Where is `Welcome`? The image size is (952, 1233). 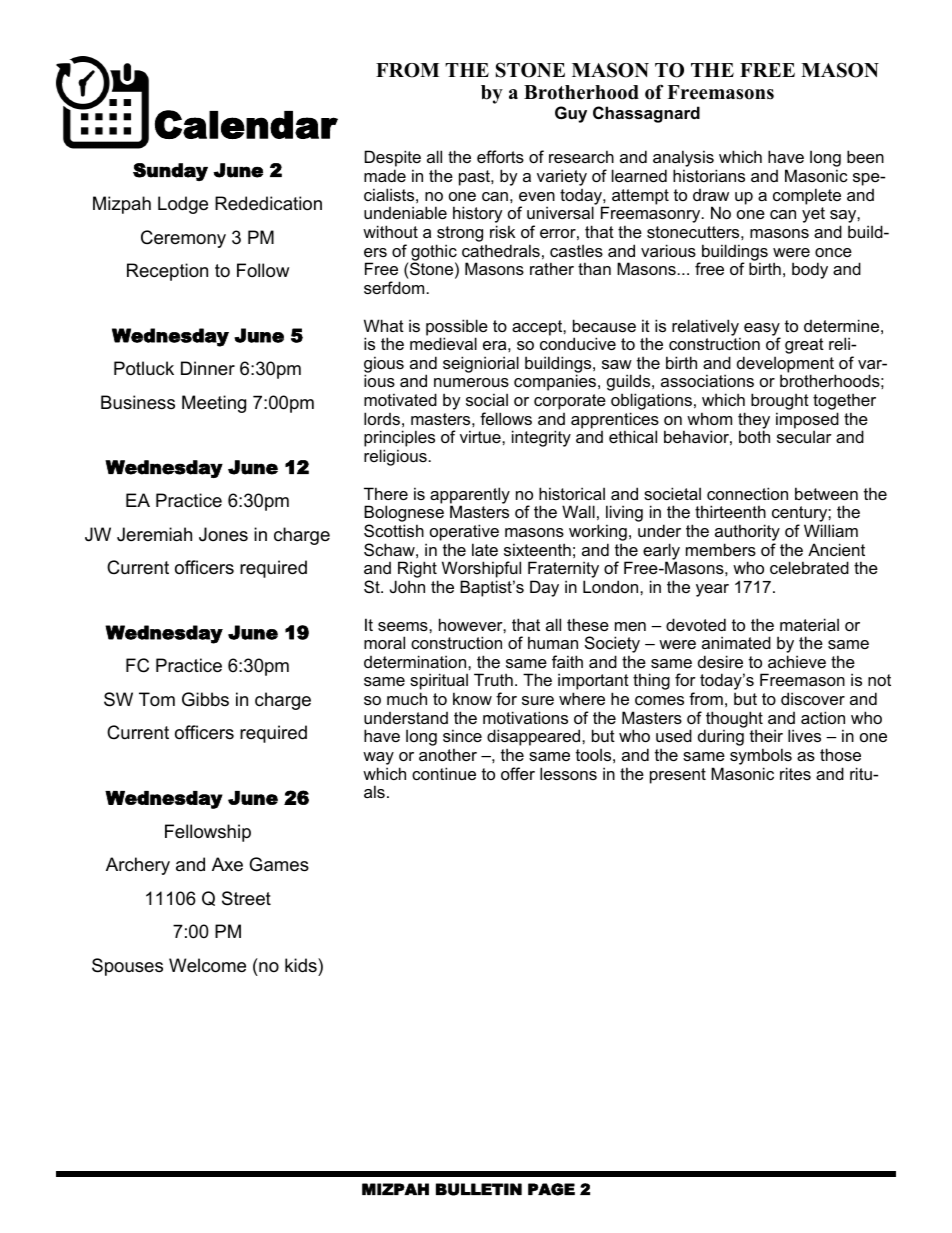
Welcome is located at coordinates (207, 965).
